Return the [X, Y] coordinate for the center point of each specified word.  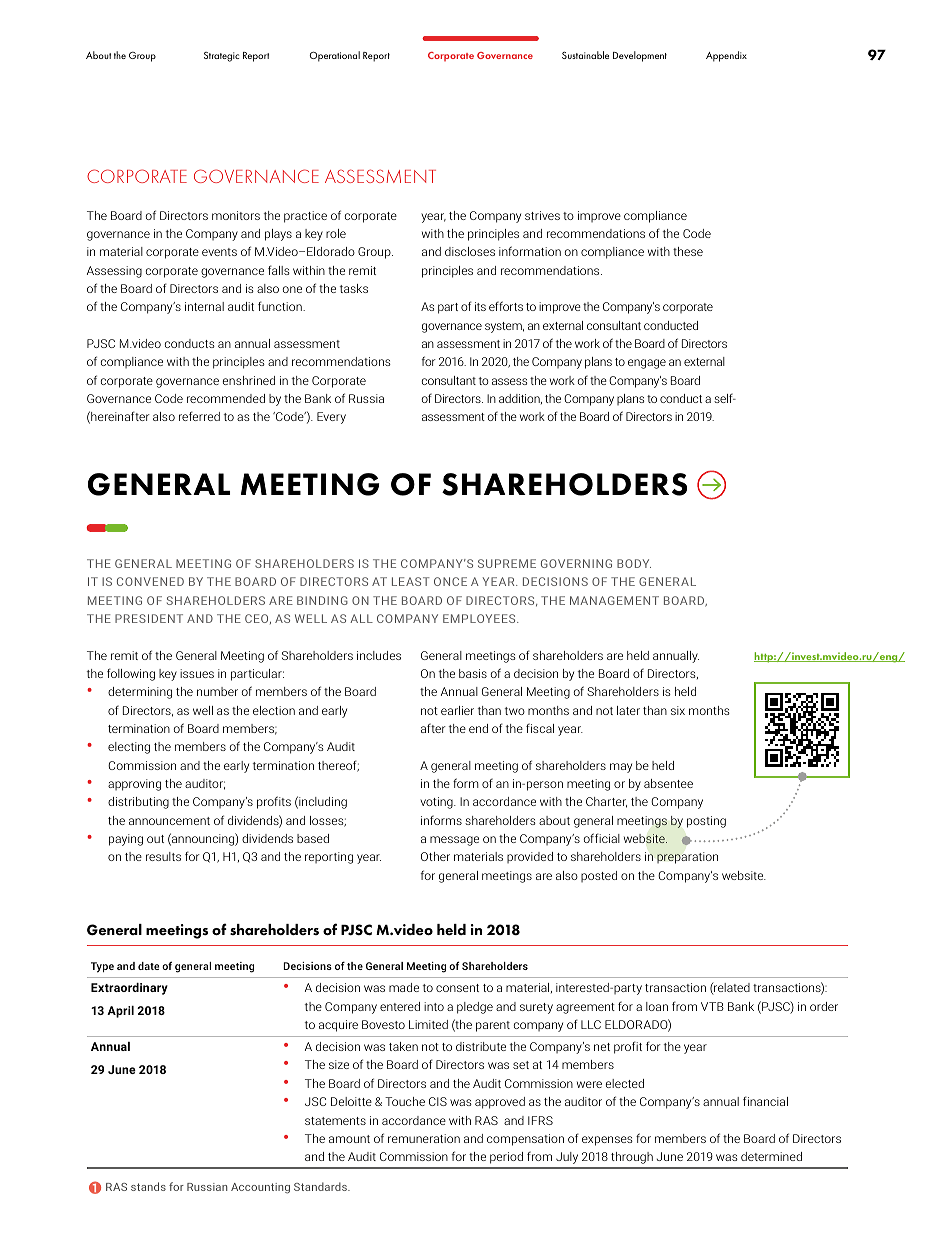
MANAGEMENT [614, 600]
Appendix [726, 56]
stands [148, 1186]
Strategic [221, 57]
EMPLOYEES [480, 618]
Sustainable [585, 55]
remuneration [424, 1138]
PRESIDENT [149, 618]
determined [771, 1156]
